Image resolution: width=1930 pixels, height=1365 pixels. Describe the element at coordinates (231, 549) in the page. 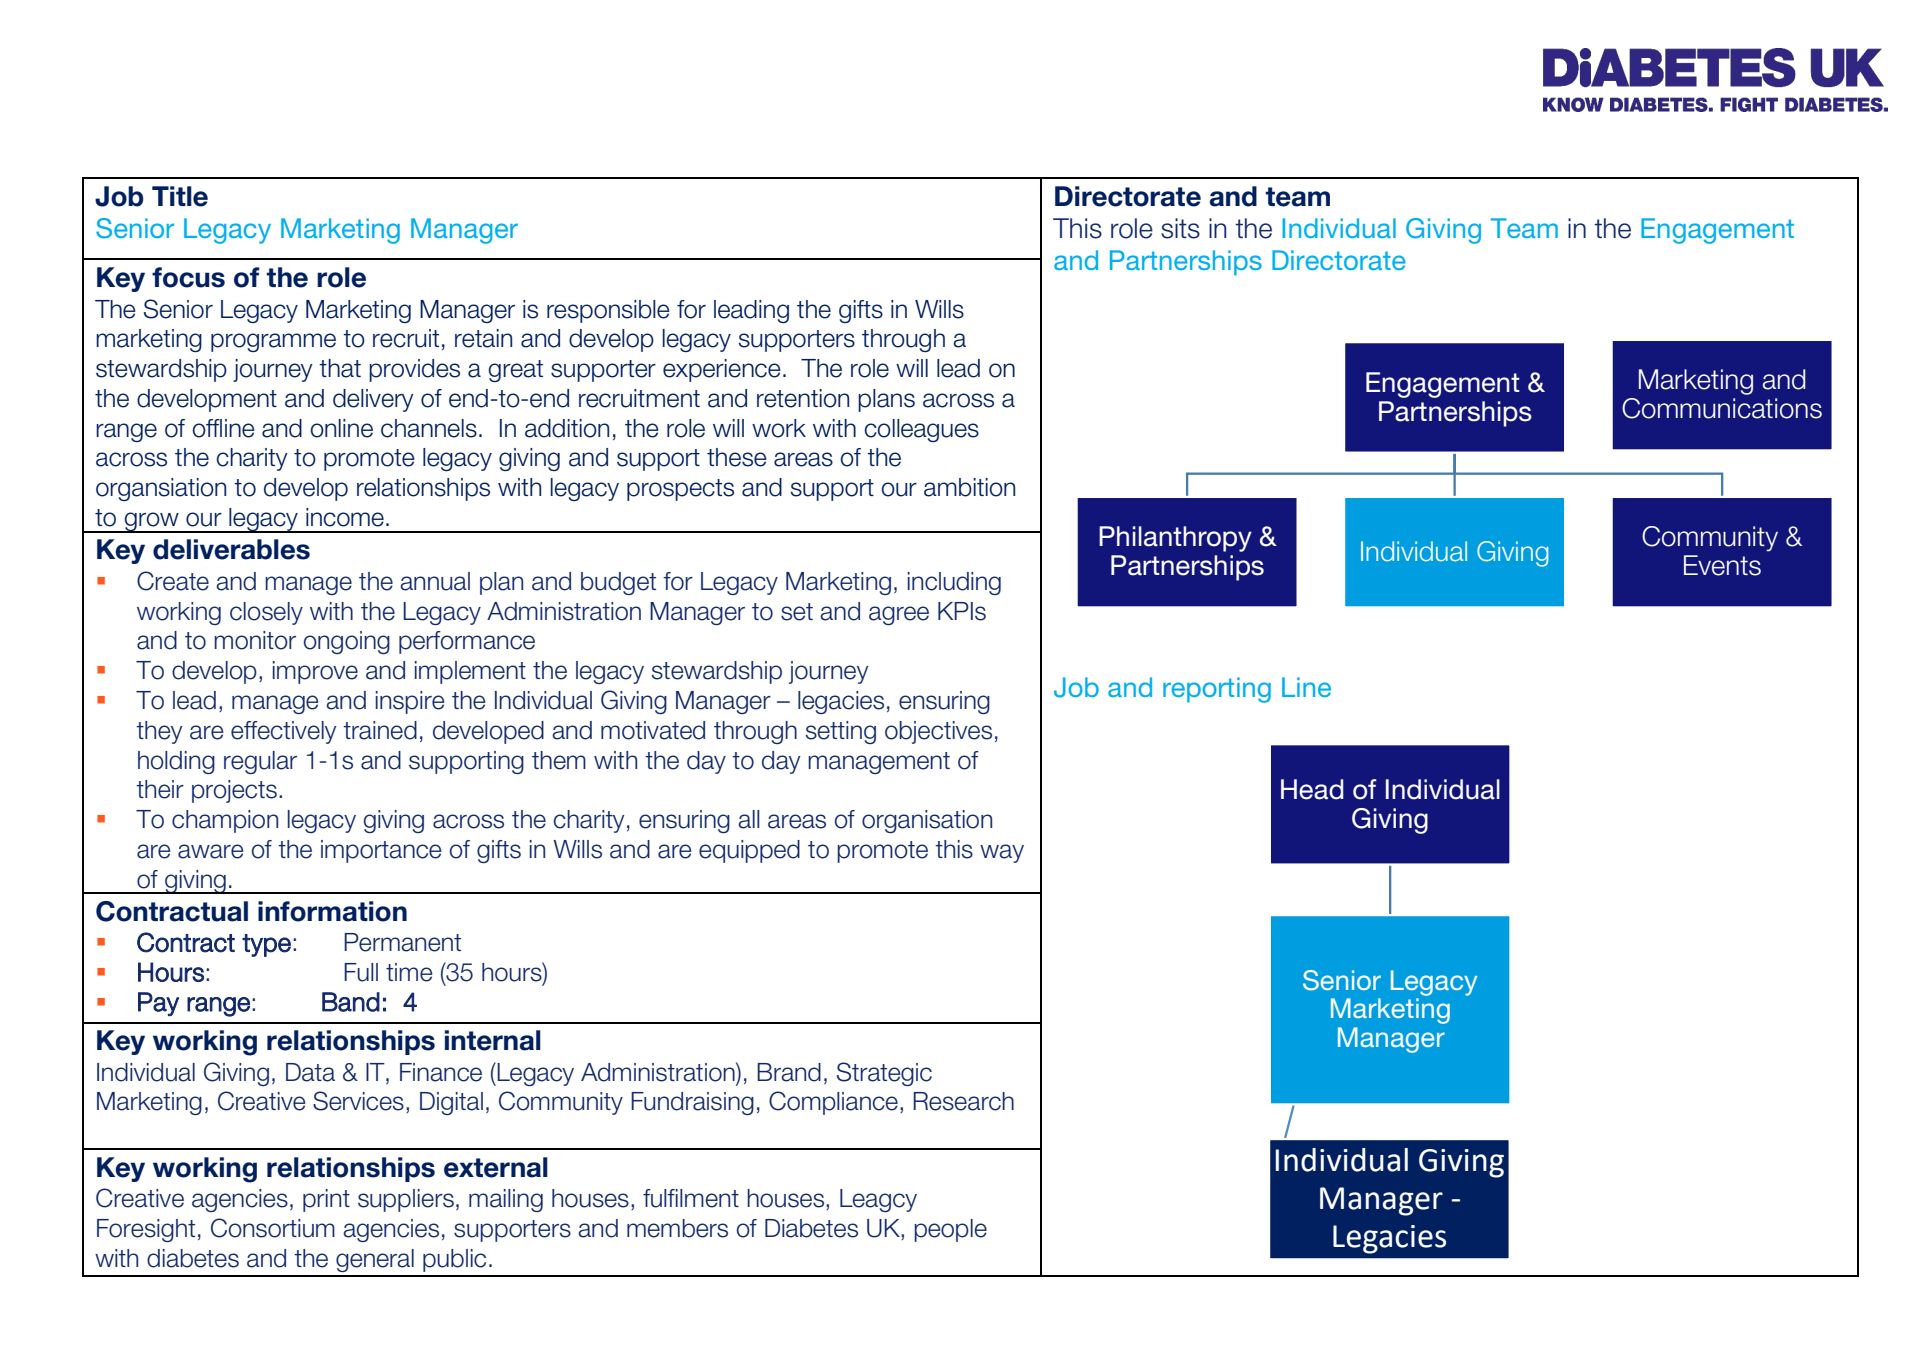

I see `deliverables` at that location.
